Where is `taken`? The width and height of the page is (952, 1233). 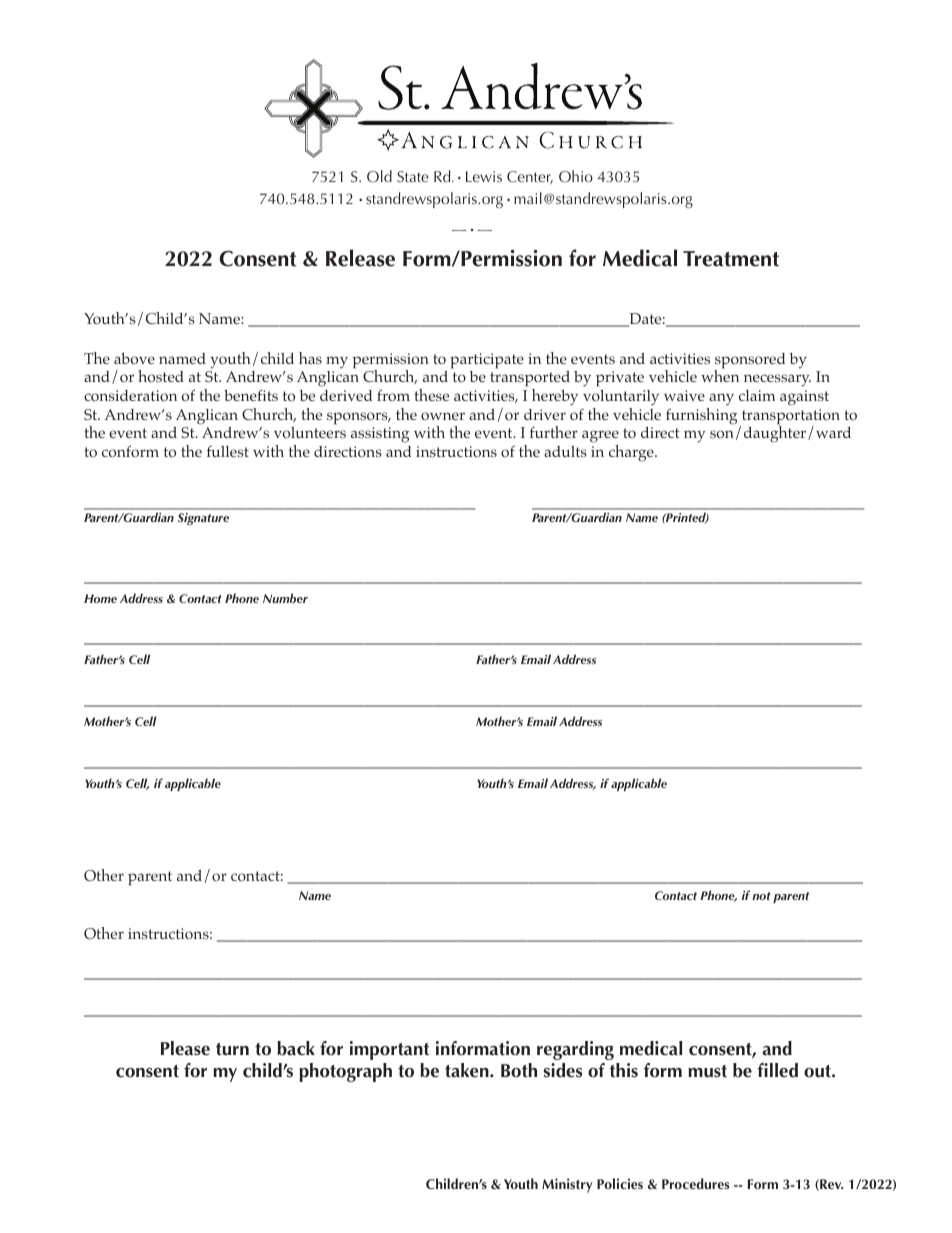
taken is located at coordinates (468, 1070).
